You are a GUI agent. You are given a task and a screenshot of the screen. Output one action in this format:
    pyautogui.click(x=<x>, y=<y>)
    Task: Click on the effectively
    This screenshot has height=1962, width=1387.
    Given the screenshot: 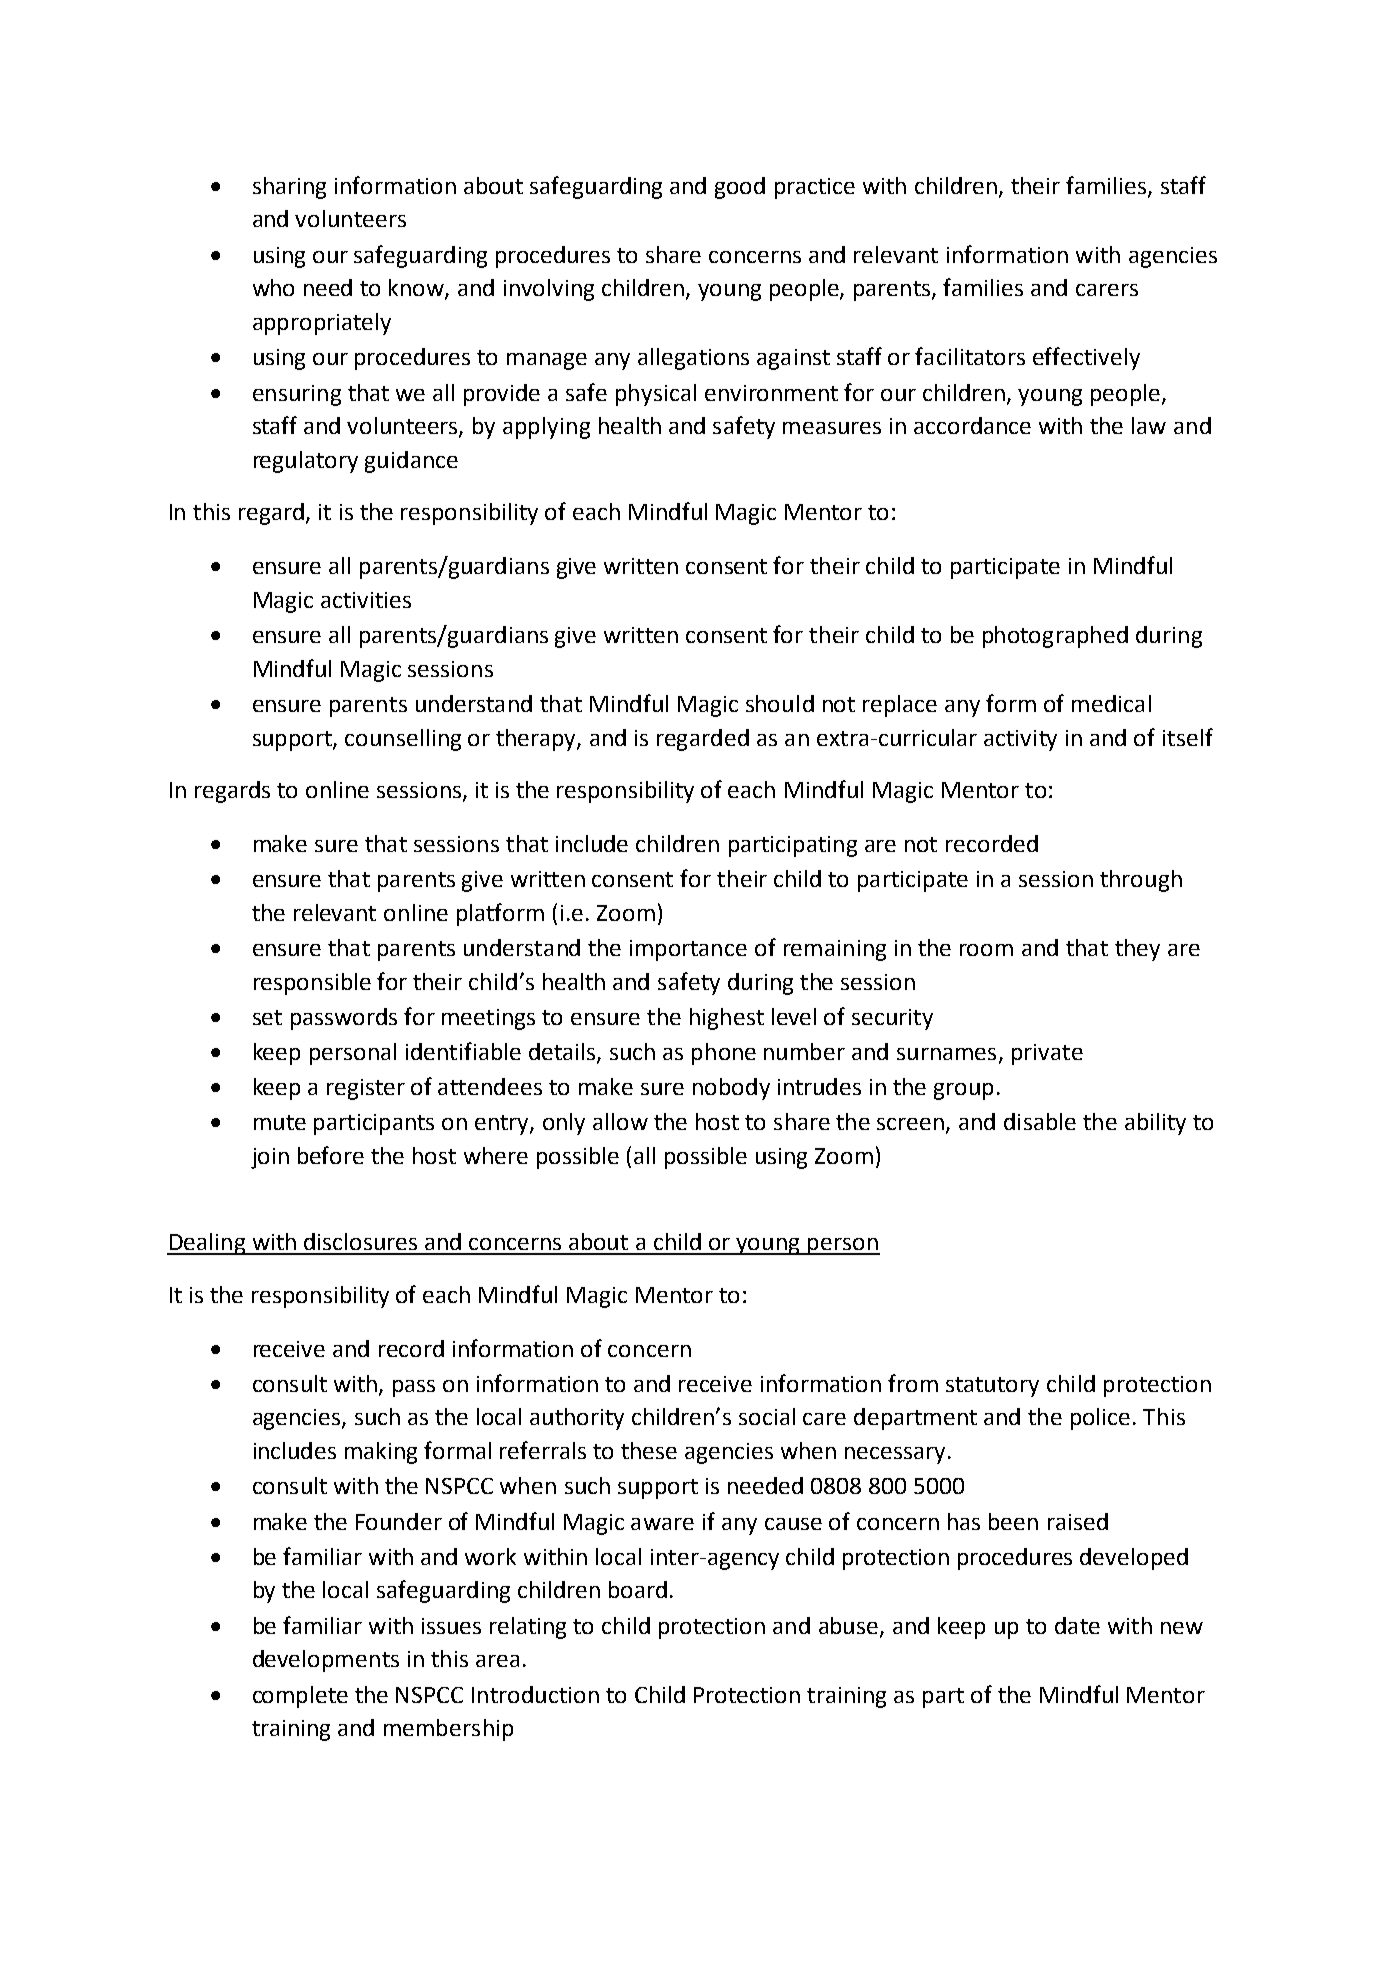 What is the action you would take?
    pyautogui.click(x=1086, y=358)
